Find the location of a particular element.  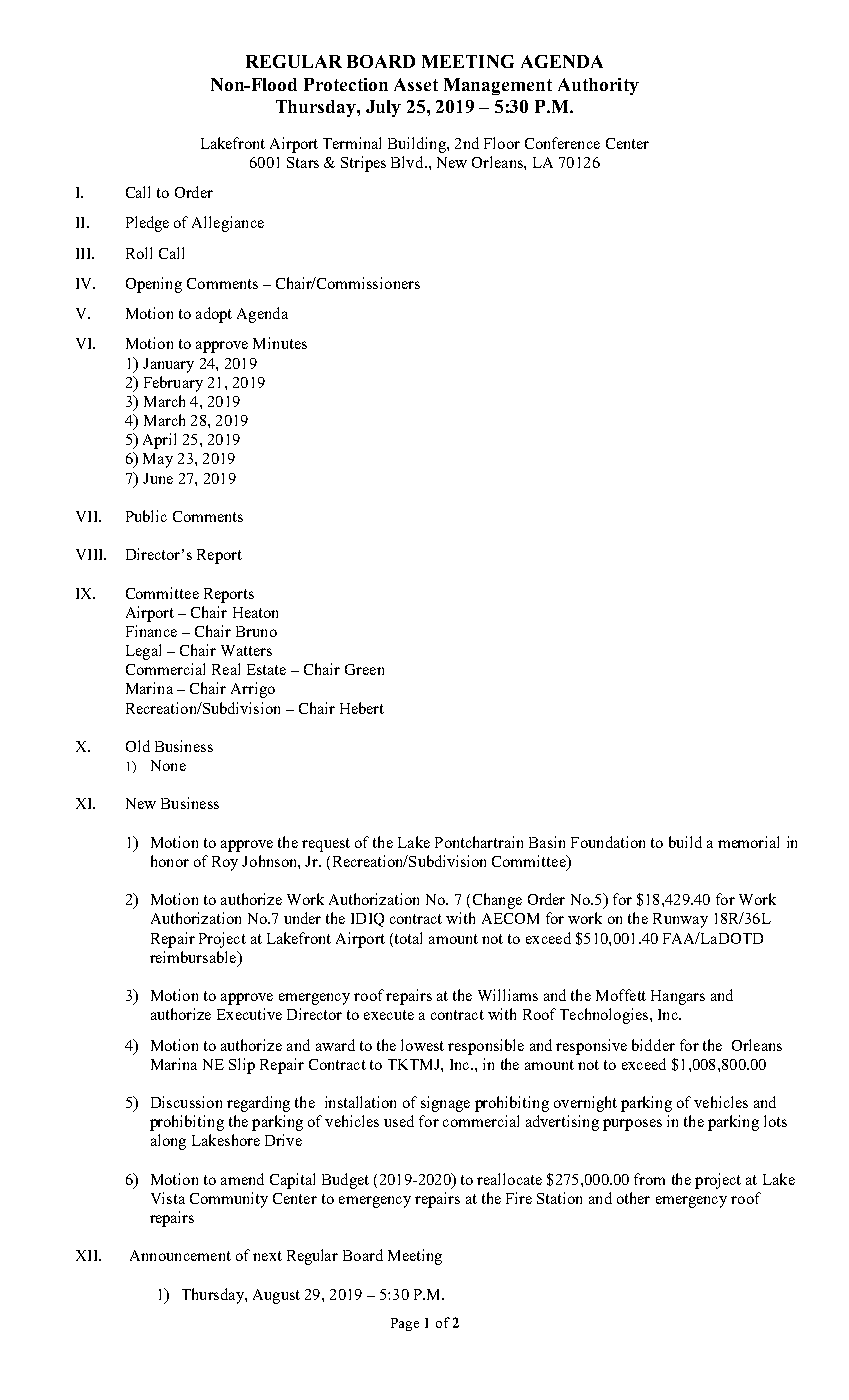

honor is located at coordinates (170, 861).
